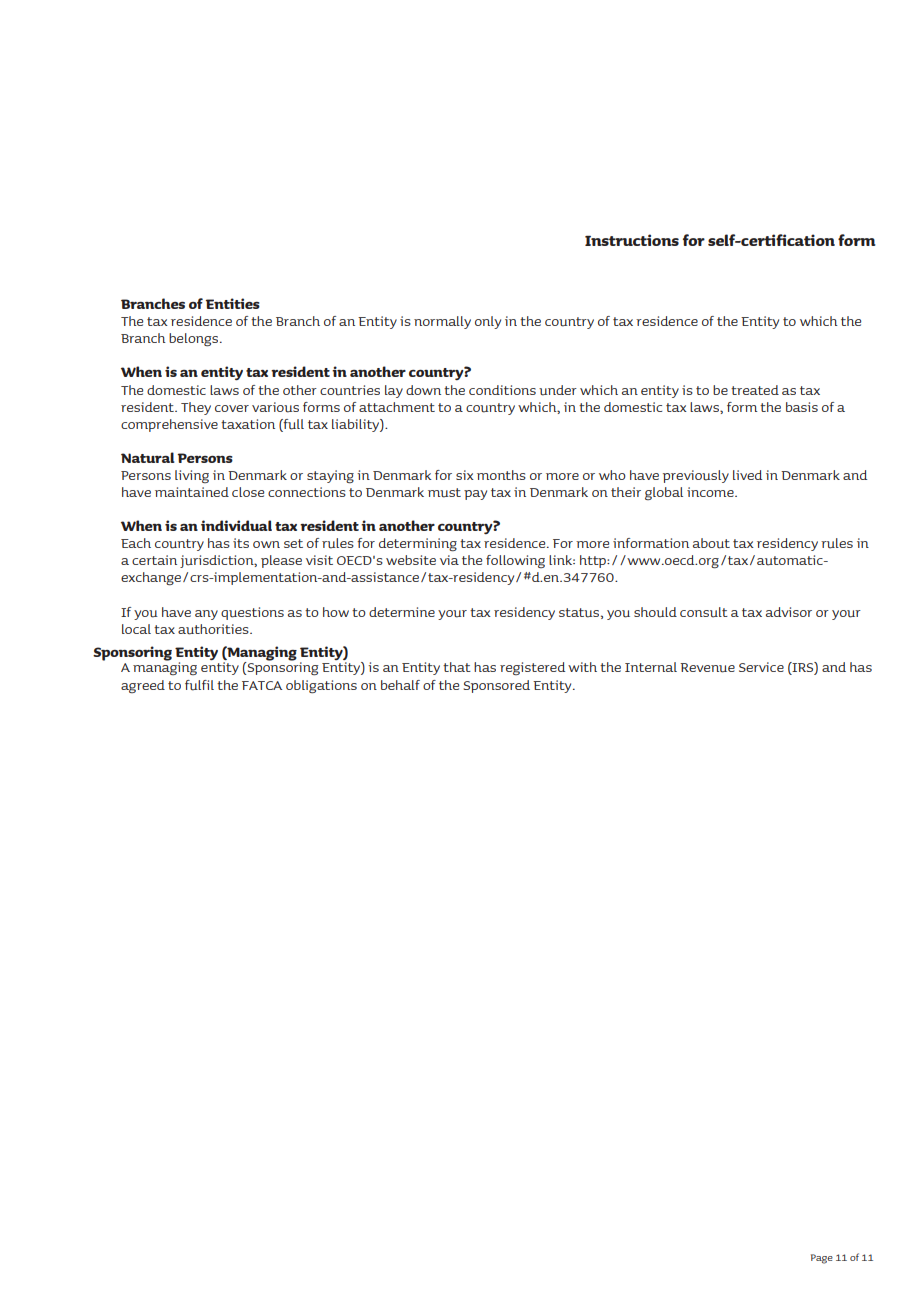  I want to click on Revenue, so click(707, 668).
